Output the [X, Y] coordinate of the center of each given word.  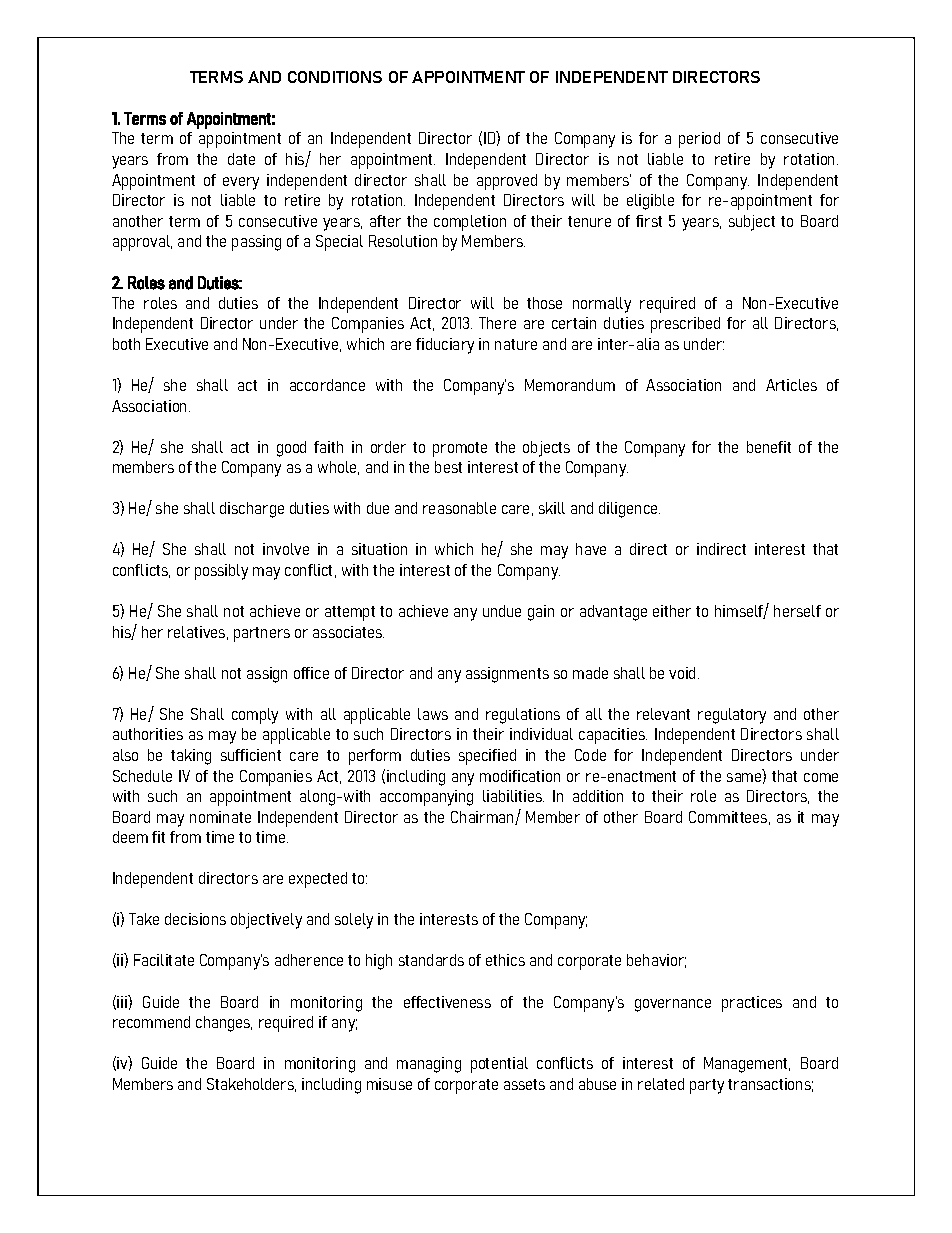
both [126, 344]
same [745, 778]
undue [502, 611]
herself [797, 611]
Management [747, 1065]
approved [507, 182]
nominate [220, 817]
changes [224, 1024]
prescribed [685, 325]
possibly [221, 572]
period [699, 140]
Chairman [483, 818]
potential [499, 1065]
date [241, 159]
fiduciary [445, 346]
